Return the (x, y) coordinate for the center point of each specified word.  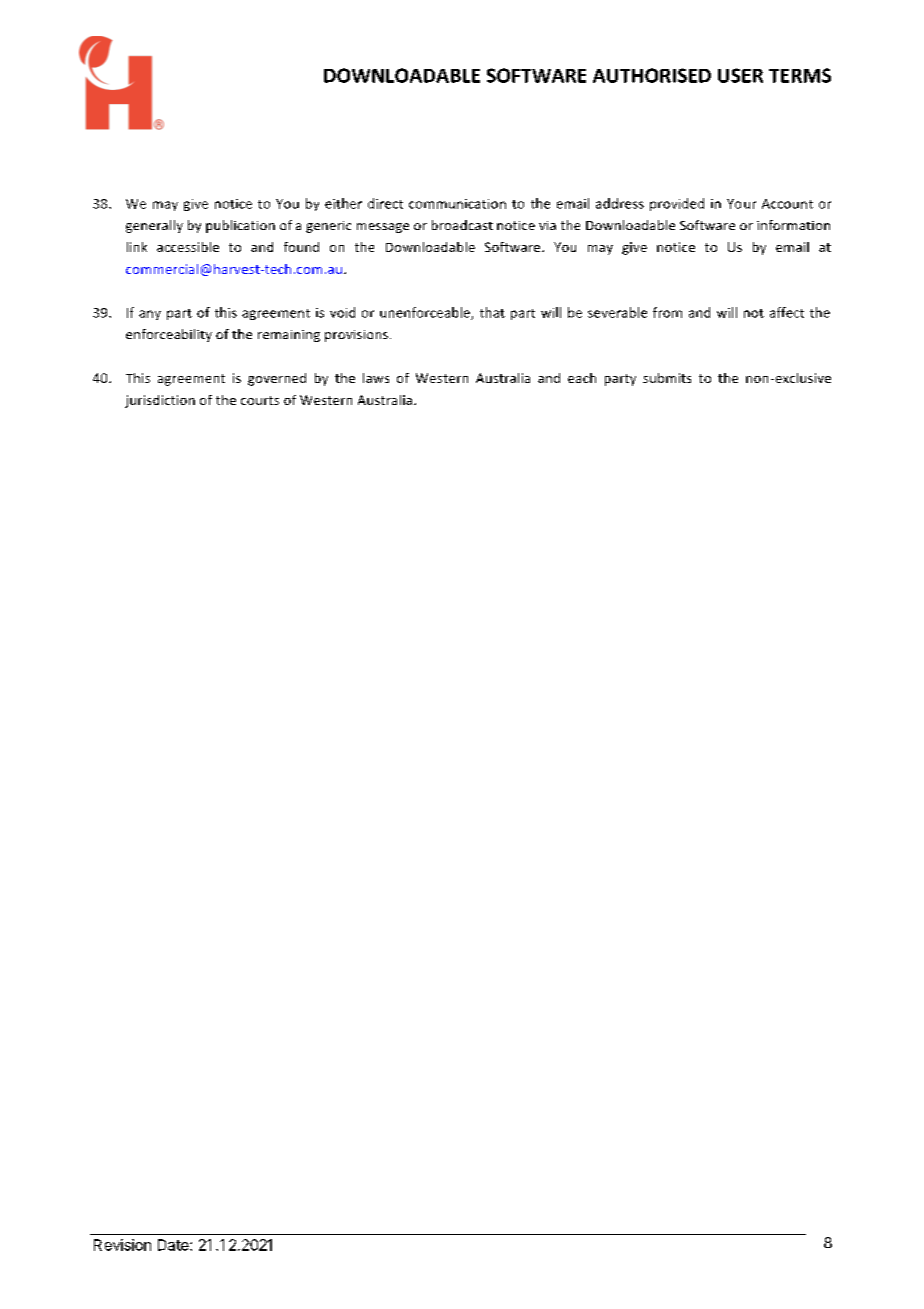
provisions (356, 336)
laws (376, 378)
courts (260, 400)
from (667, 312)
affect (787, 312)
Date (174, 1245)
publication (240, 226)
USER (740, 75)
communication (457, 204)
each (582, 378)
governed (277, 379)
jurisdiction (160, 401)
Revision (122, 1245)
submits (667, 378)
